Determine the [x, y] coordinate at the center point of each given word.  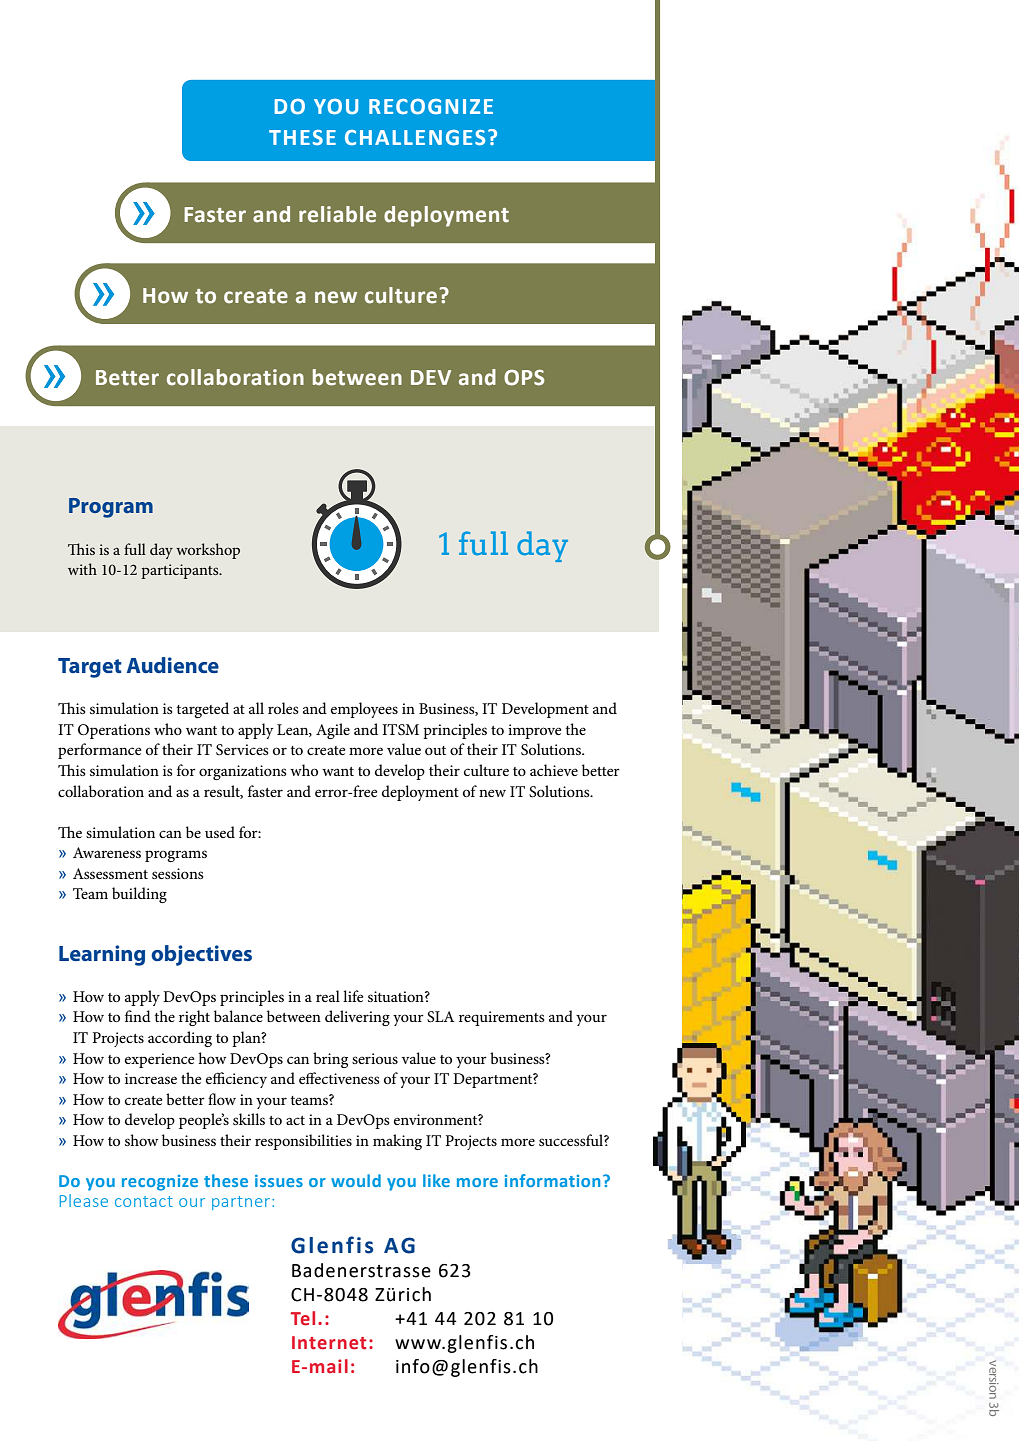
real [328, 996]
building [139, 895]
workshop [208, 551]
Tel [303, 1318]
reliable [337, 214]
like [436, 1180]
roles [283, 708]
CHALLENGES [415, 138]
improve [534, 731]
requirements [501, 1018]
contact [144, 1201]
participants [181, 571]
